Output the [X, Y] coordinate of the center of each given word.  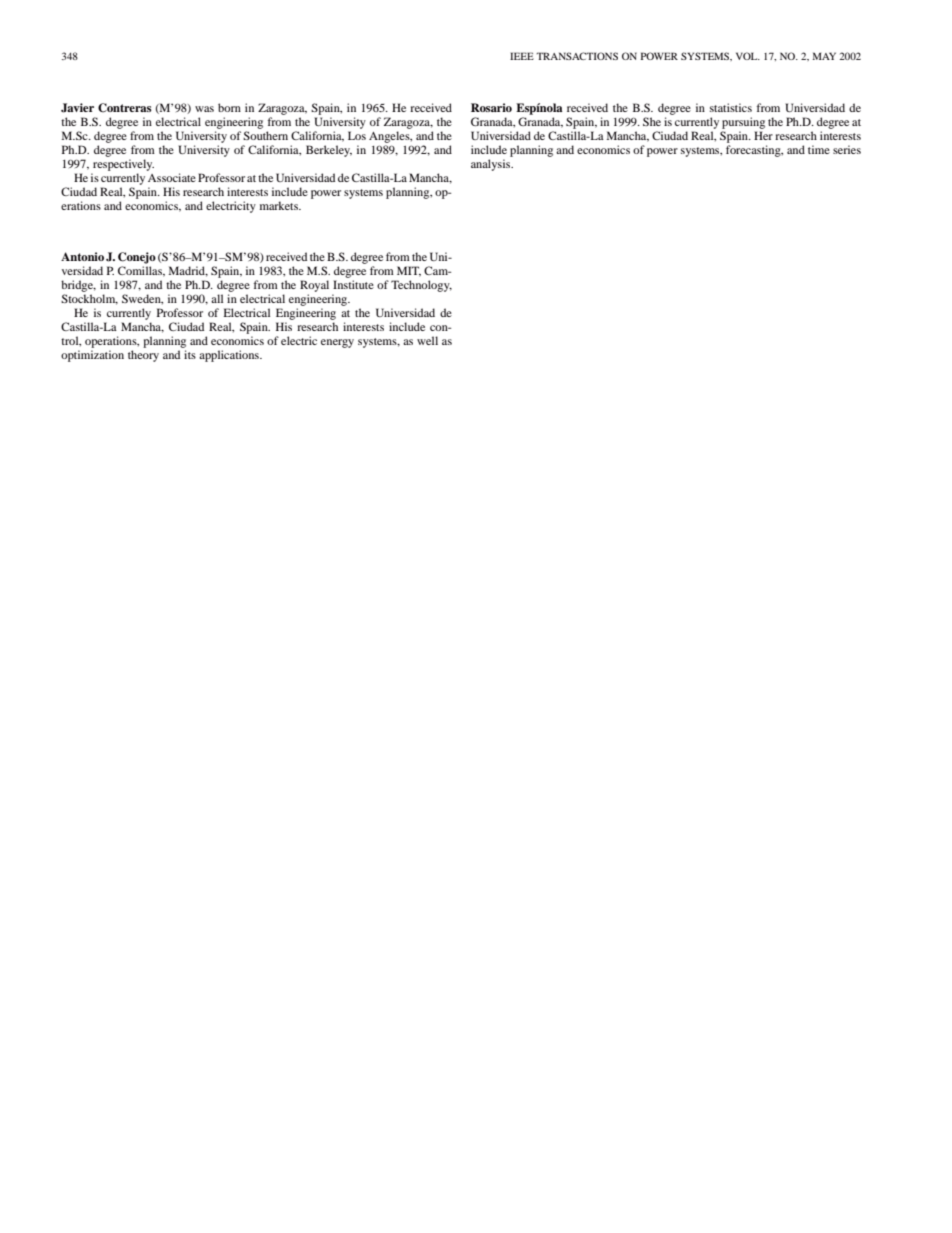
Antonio [82, 256]
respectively [123, 165]
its [190, 354]
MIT [409, 271]
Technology [421, 286]
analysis [492, 165]
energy [337, 343]
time [819, 149]
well [427, 340]
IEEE [522, 56]
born [229, 107]
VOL [748, 56]
